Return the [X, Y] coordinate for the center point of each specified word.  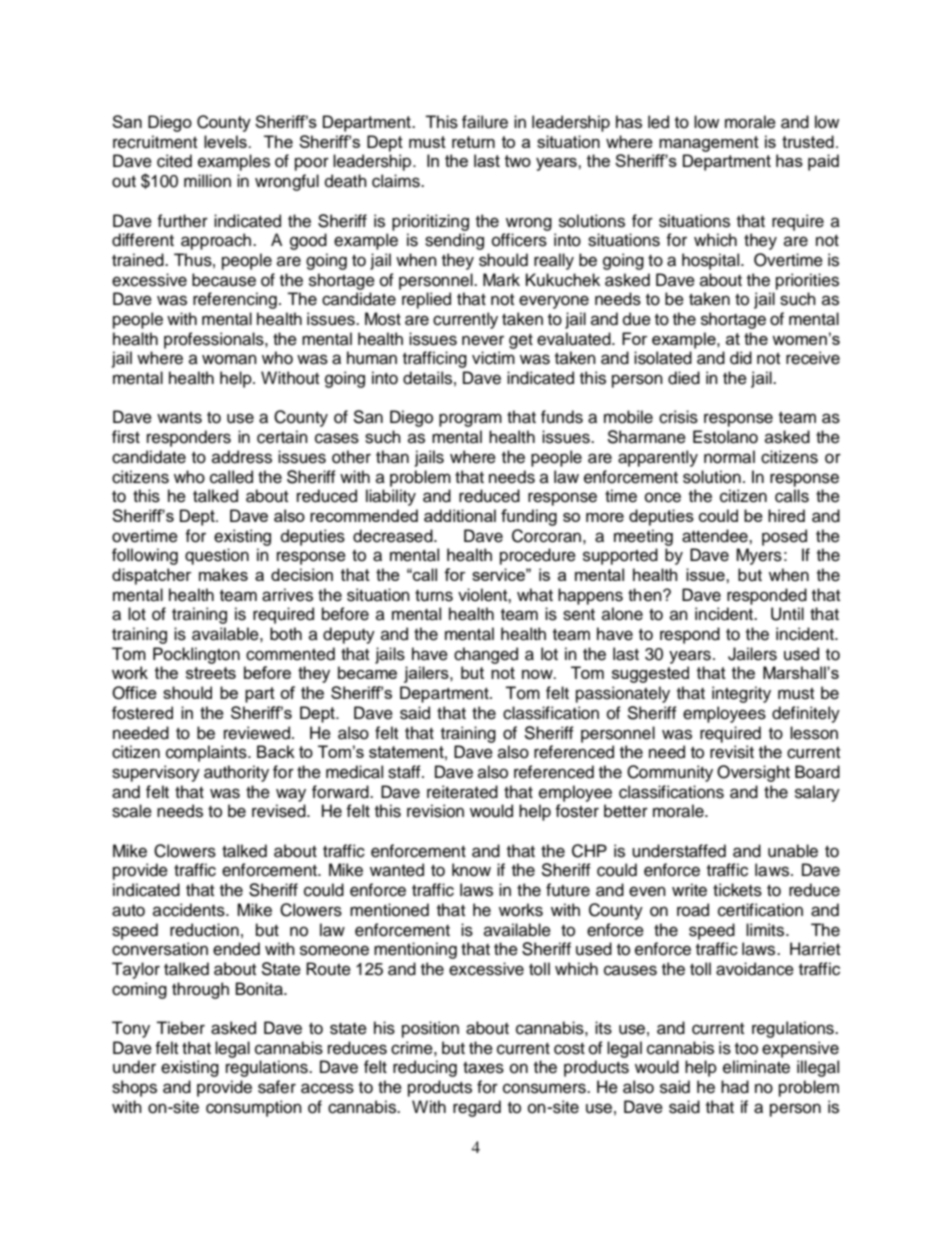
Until [787, 614]
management [709, 144]
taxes [483, 1068]
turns [434, 596]
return [473, 142]
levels [226, 141]
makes [223, 574]
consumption [254, 1108]
